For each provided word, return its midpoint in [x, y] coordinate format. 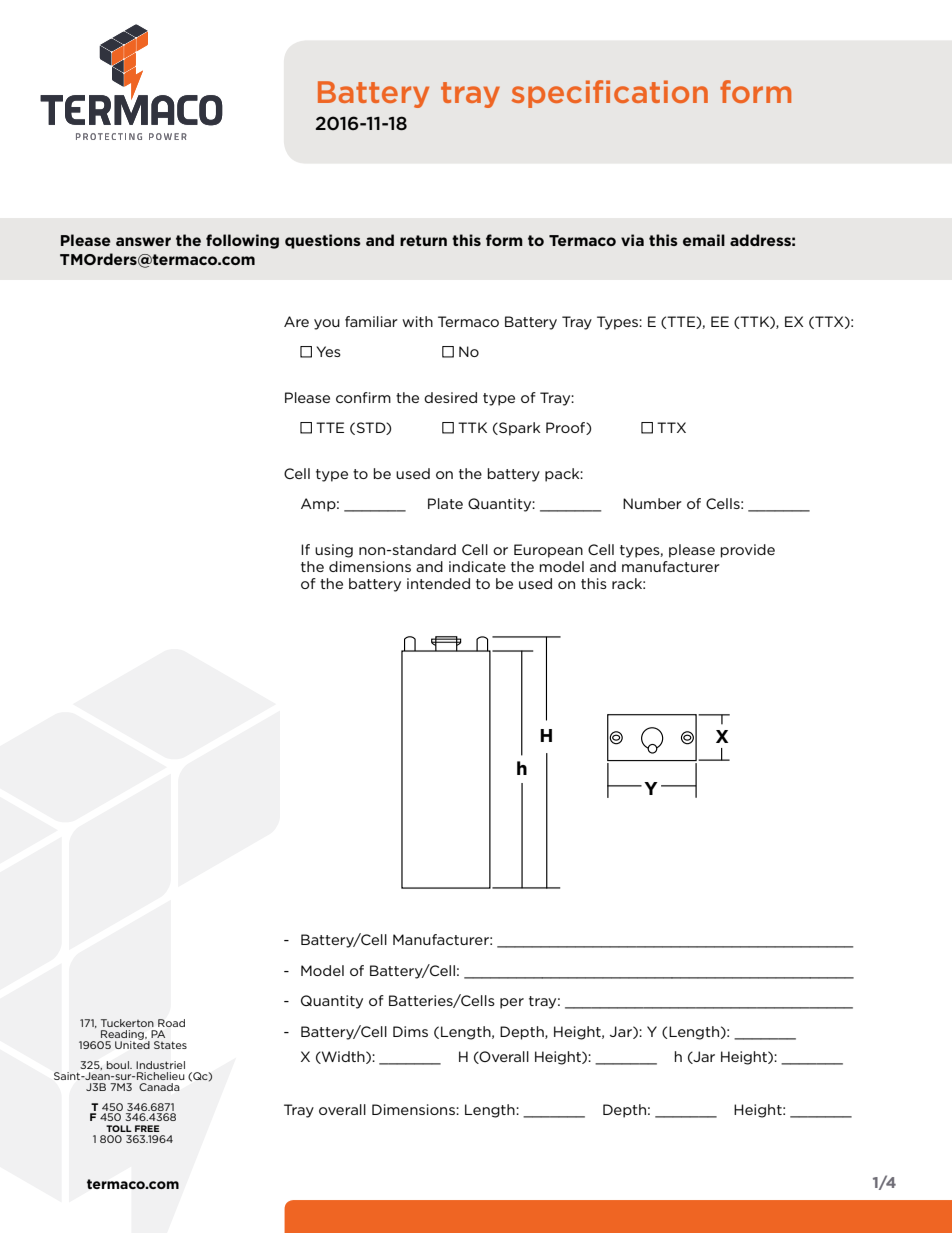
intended [438, 583]
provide [748, 551]
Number [652, 503]
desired [450, 397]
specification [610, 94]
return [423, 240]
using [334, 551]
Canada [159, 1087]
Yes [328, 351]
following [242, 241]
